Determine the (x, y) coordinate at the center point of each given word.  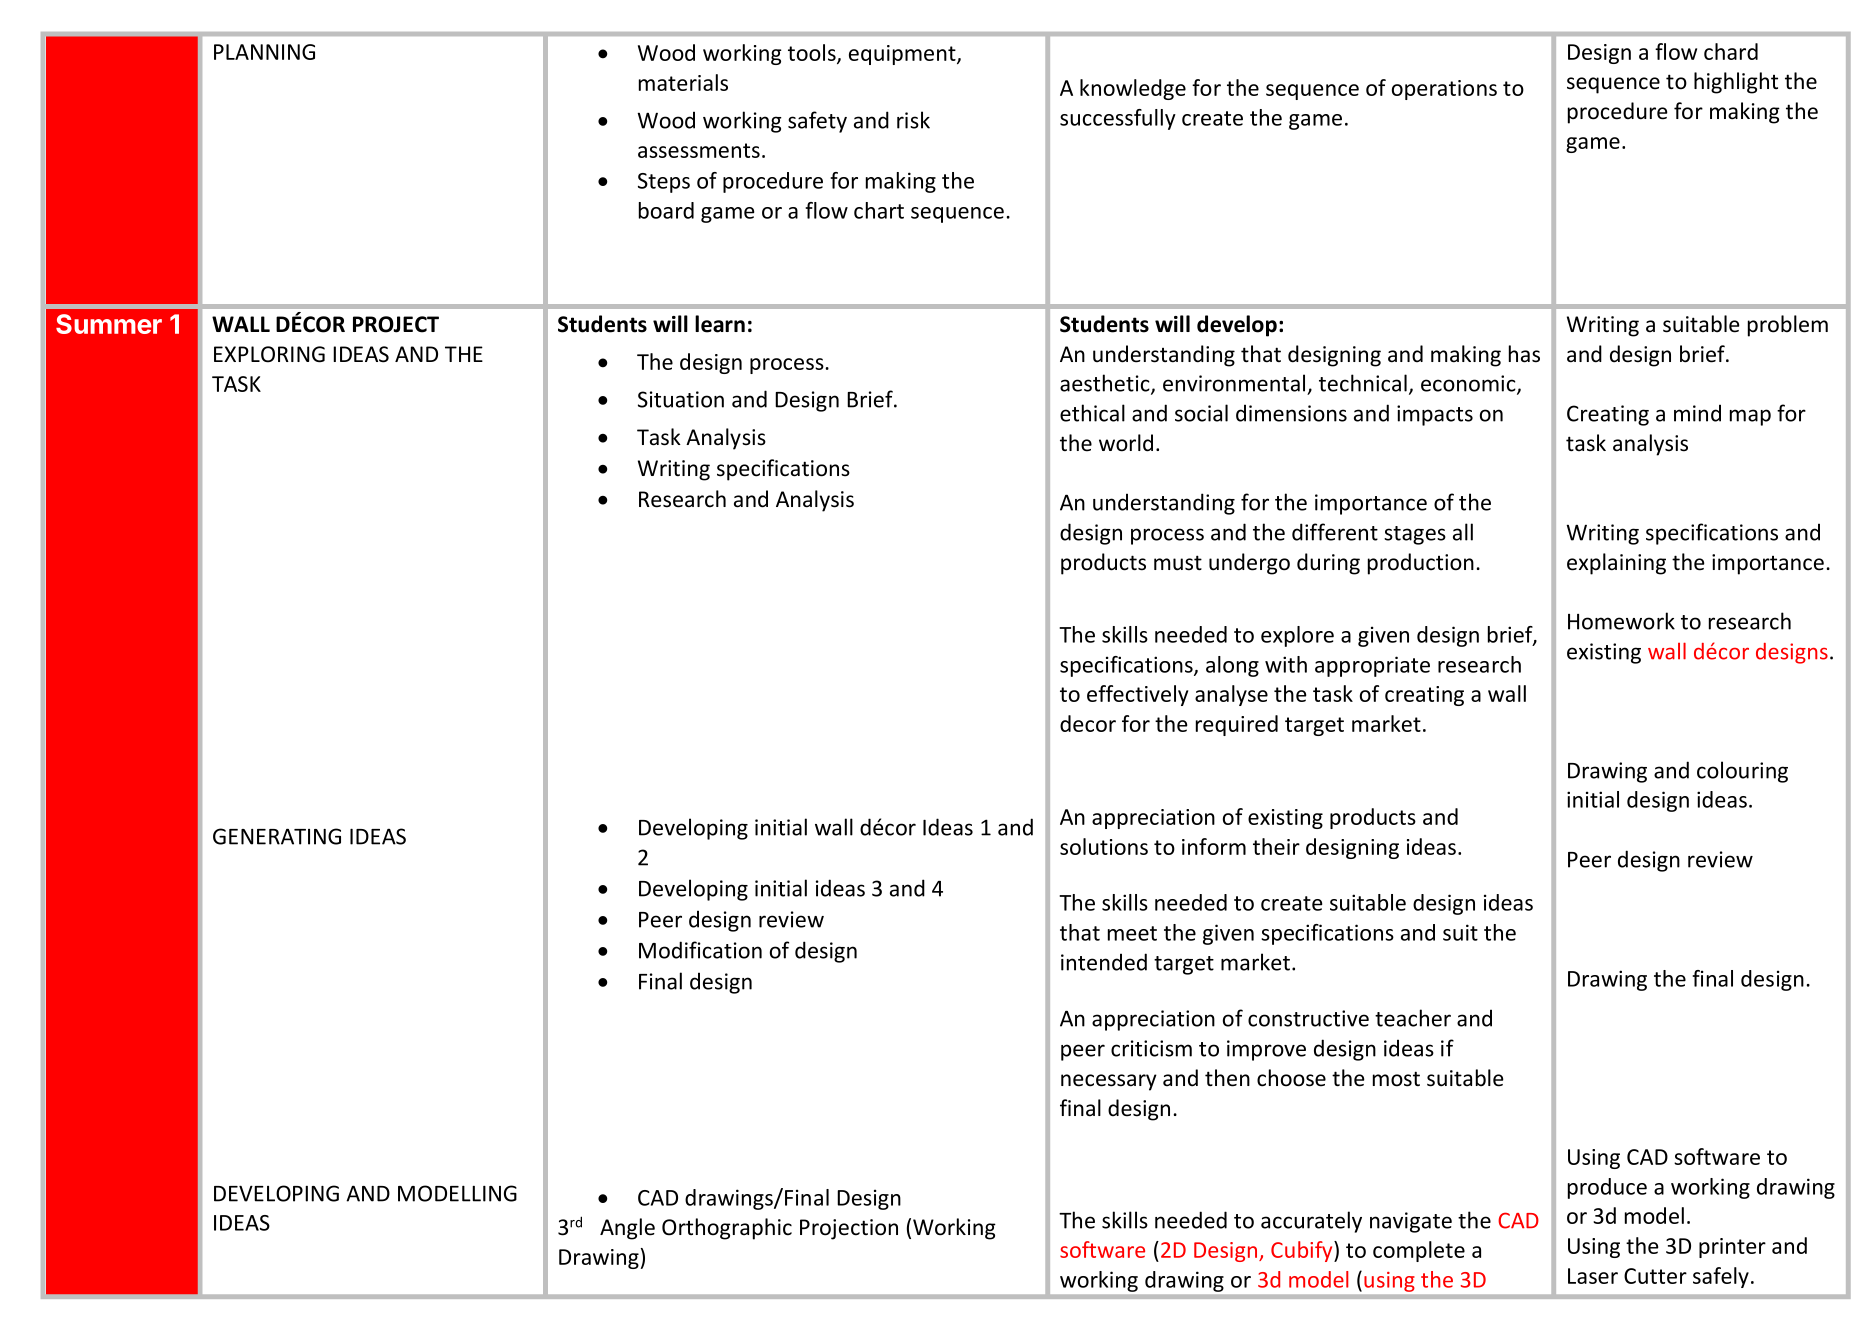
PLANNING (264, 52)
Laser (1593, 1276)
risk (913, 120)
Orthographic (727, 1229)
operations (1444, 90)
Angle (627, 1229)
